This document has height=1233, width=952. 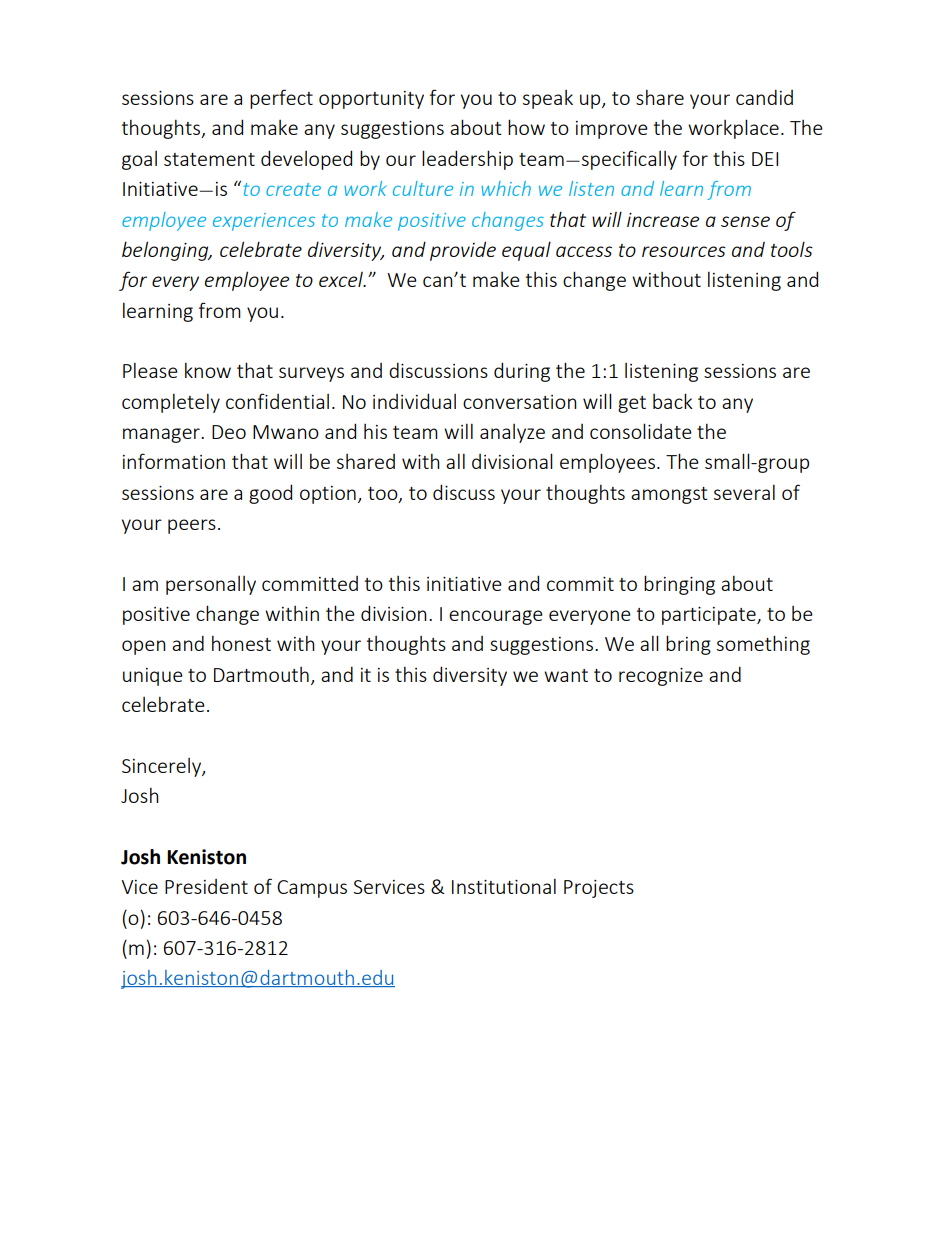 What do you see at coordinates (270, 494) in the document?
I see `good` at bounding box center [270, 494].
